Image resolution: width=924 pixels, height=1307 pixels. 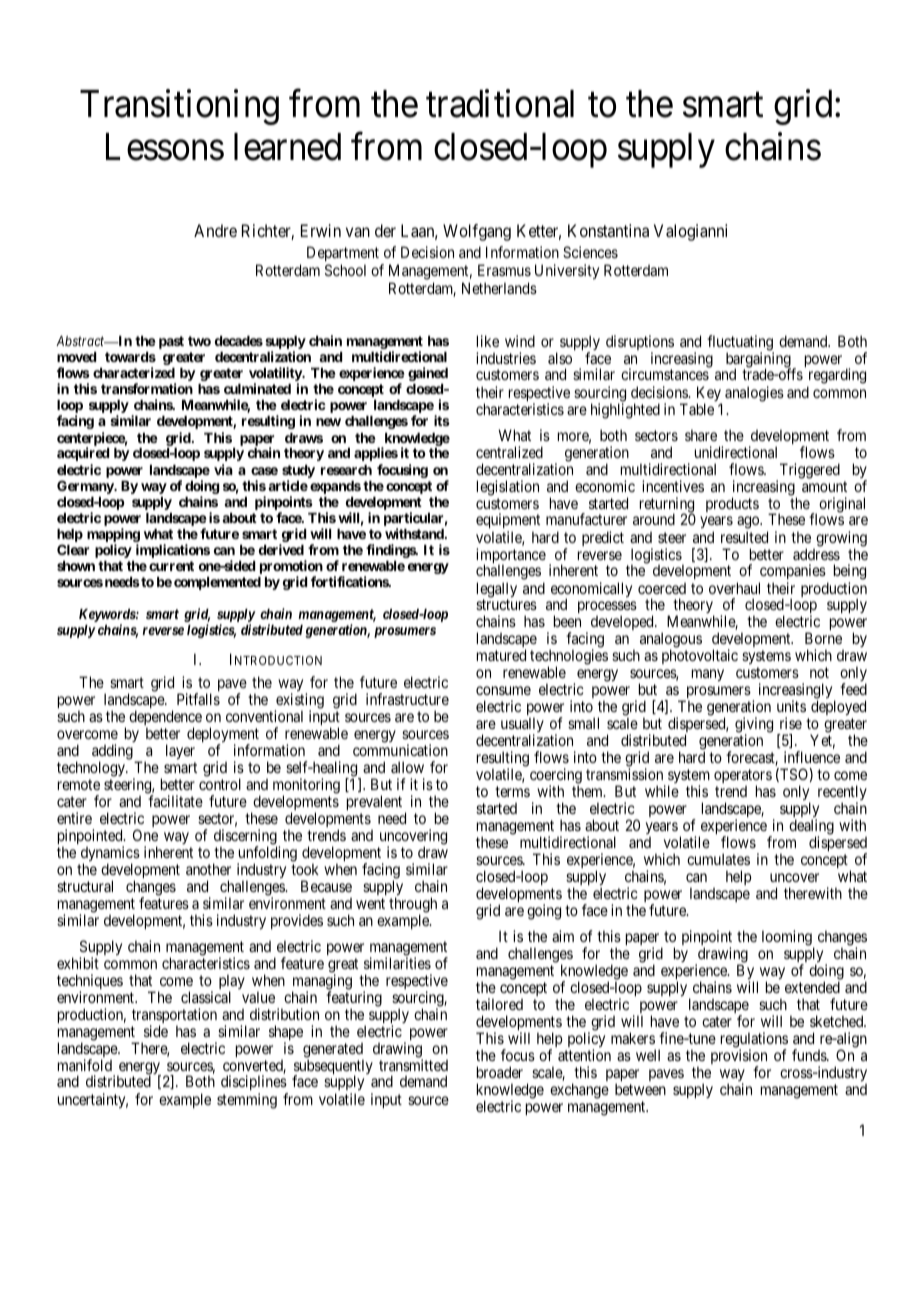 What do you see at coordinates (85, 1065) in the screenshot?
I see `manifold` at bounding box center [85, 1065].
